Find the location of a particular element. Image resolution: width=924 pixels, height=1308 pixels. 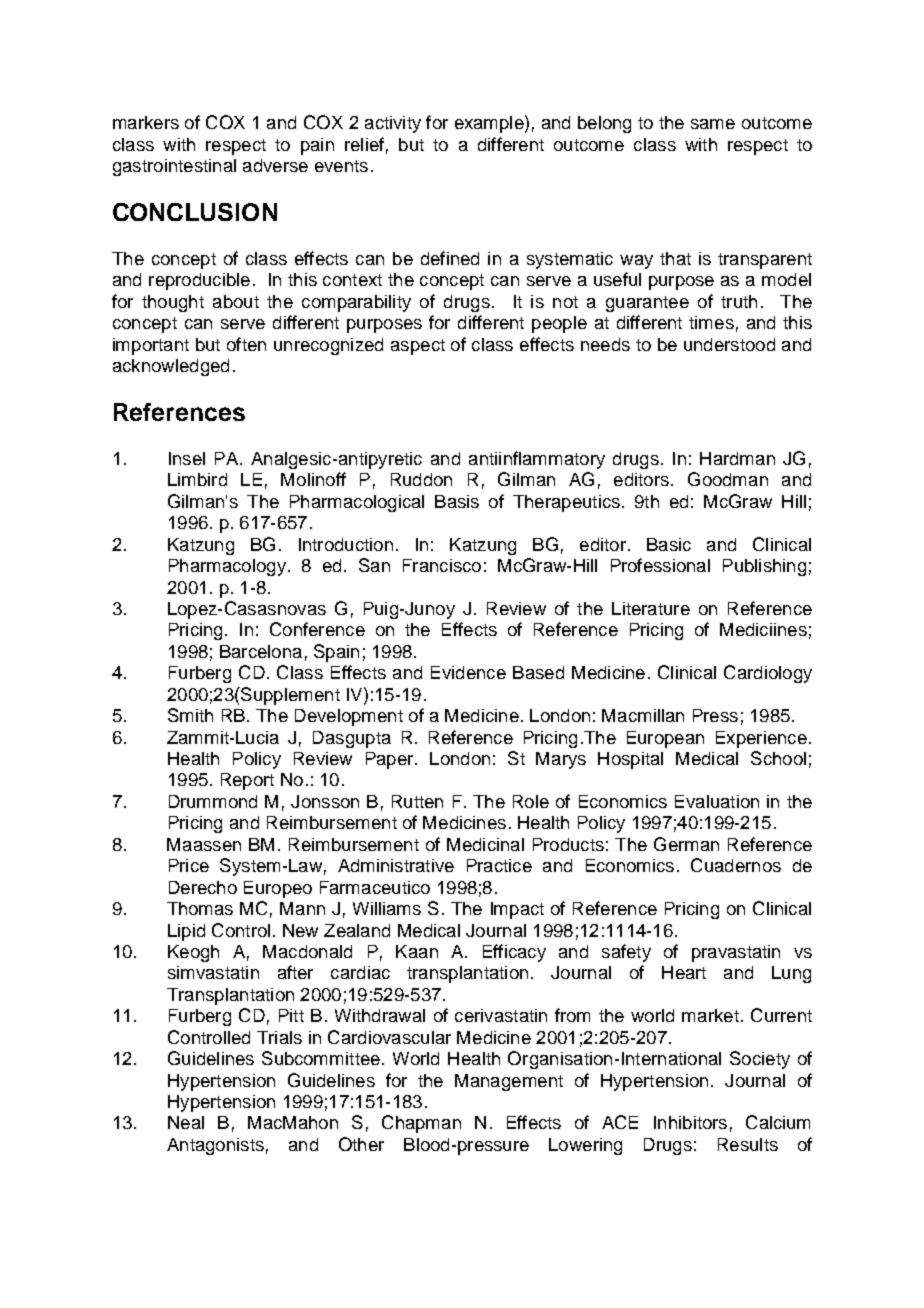

activity is located at coordinates (393, 124).
